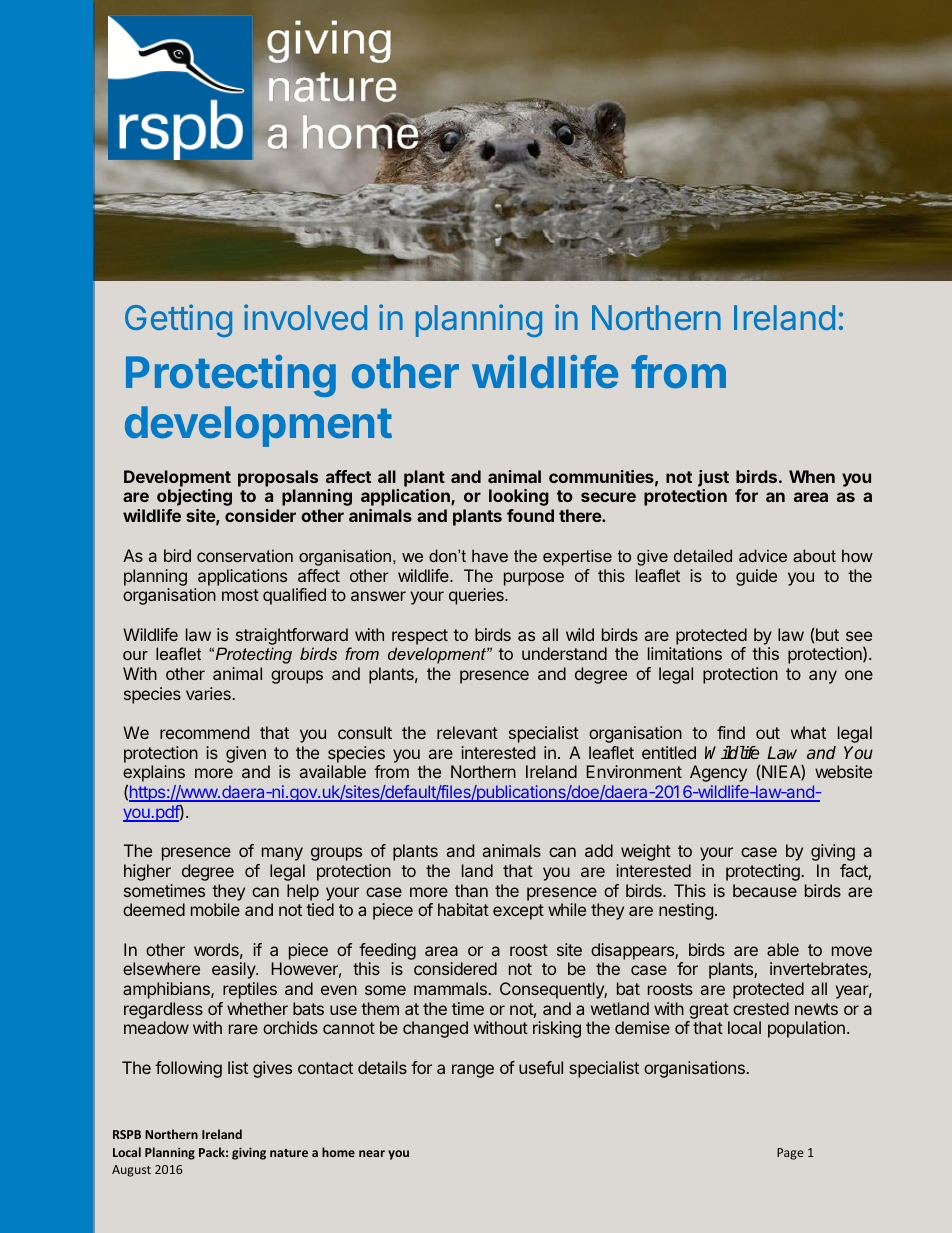  Describe the element at coordinates (289, 1153) in the page. I see `nature` at that location.
